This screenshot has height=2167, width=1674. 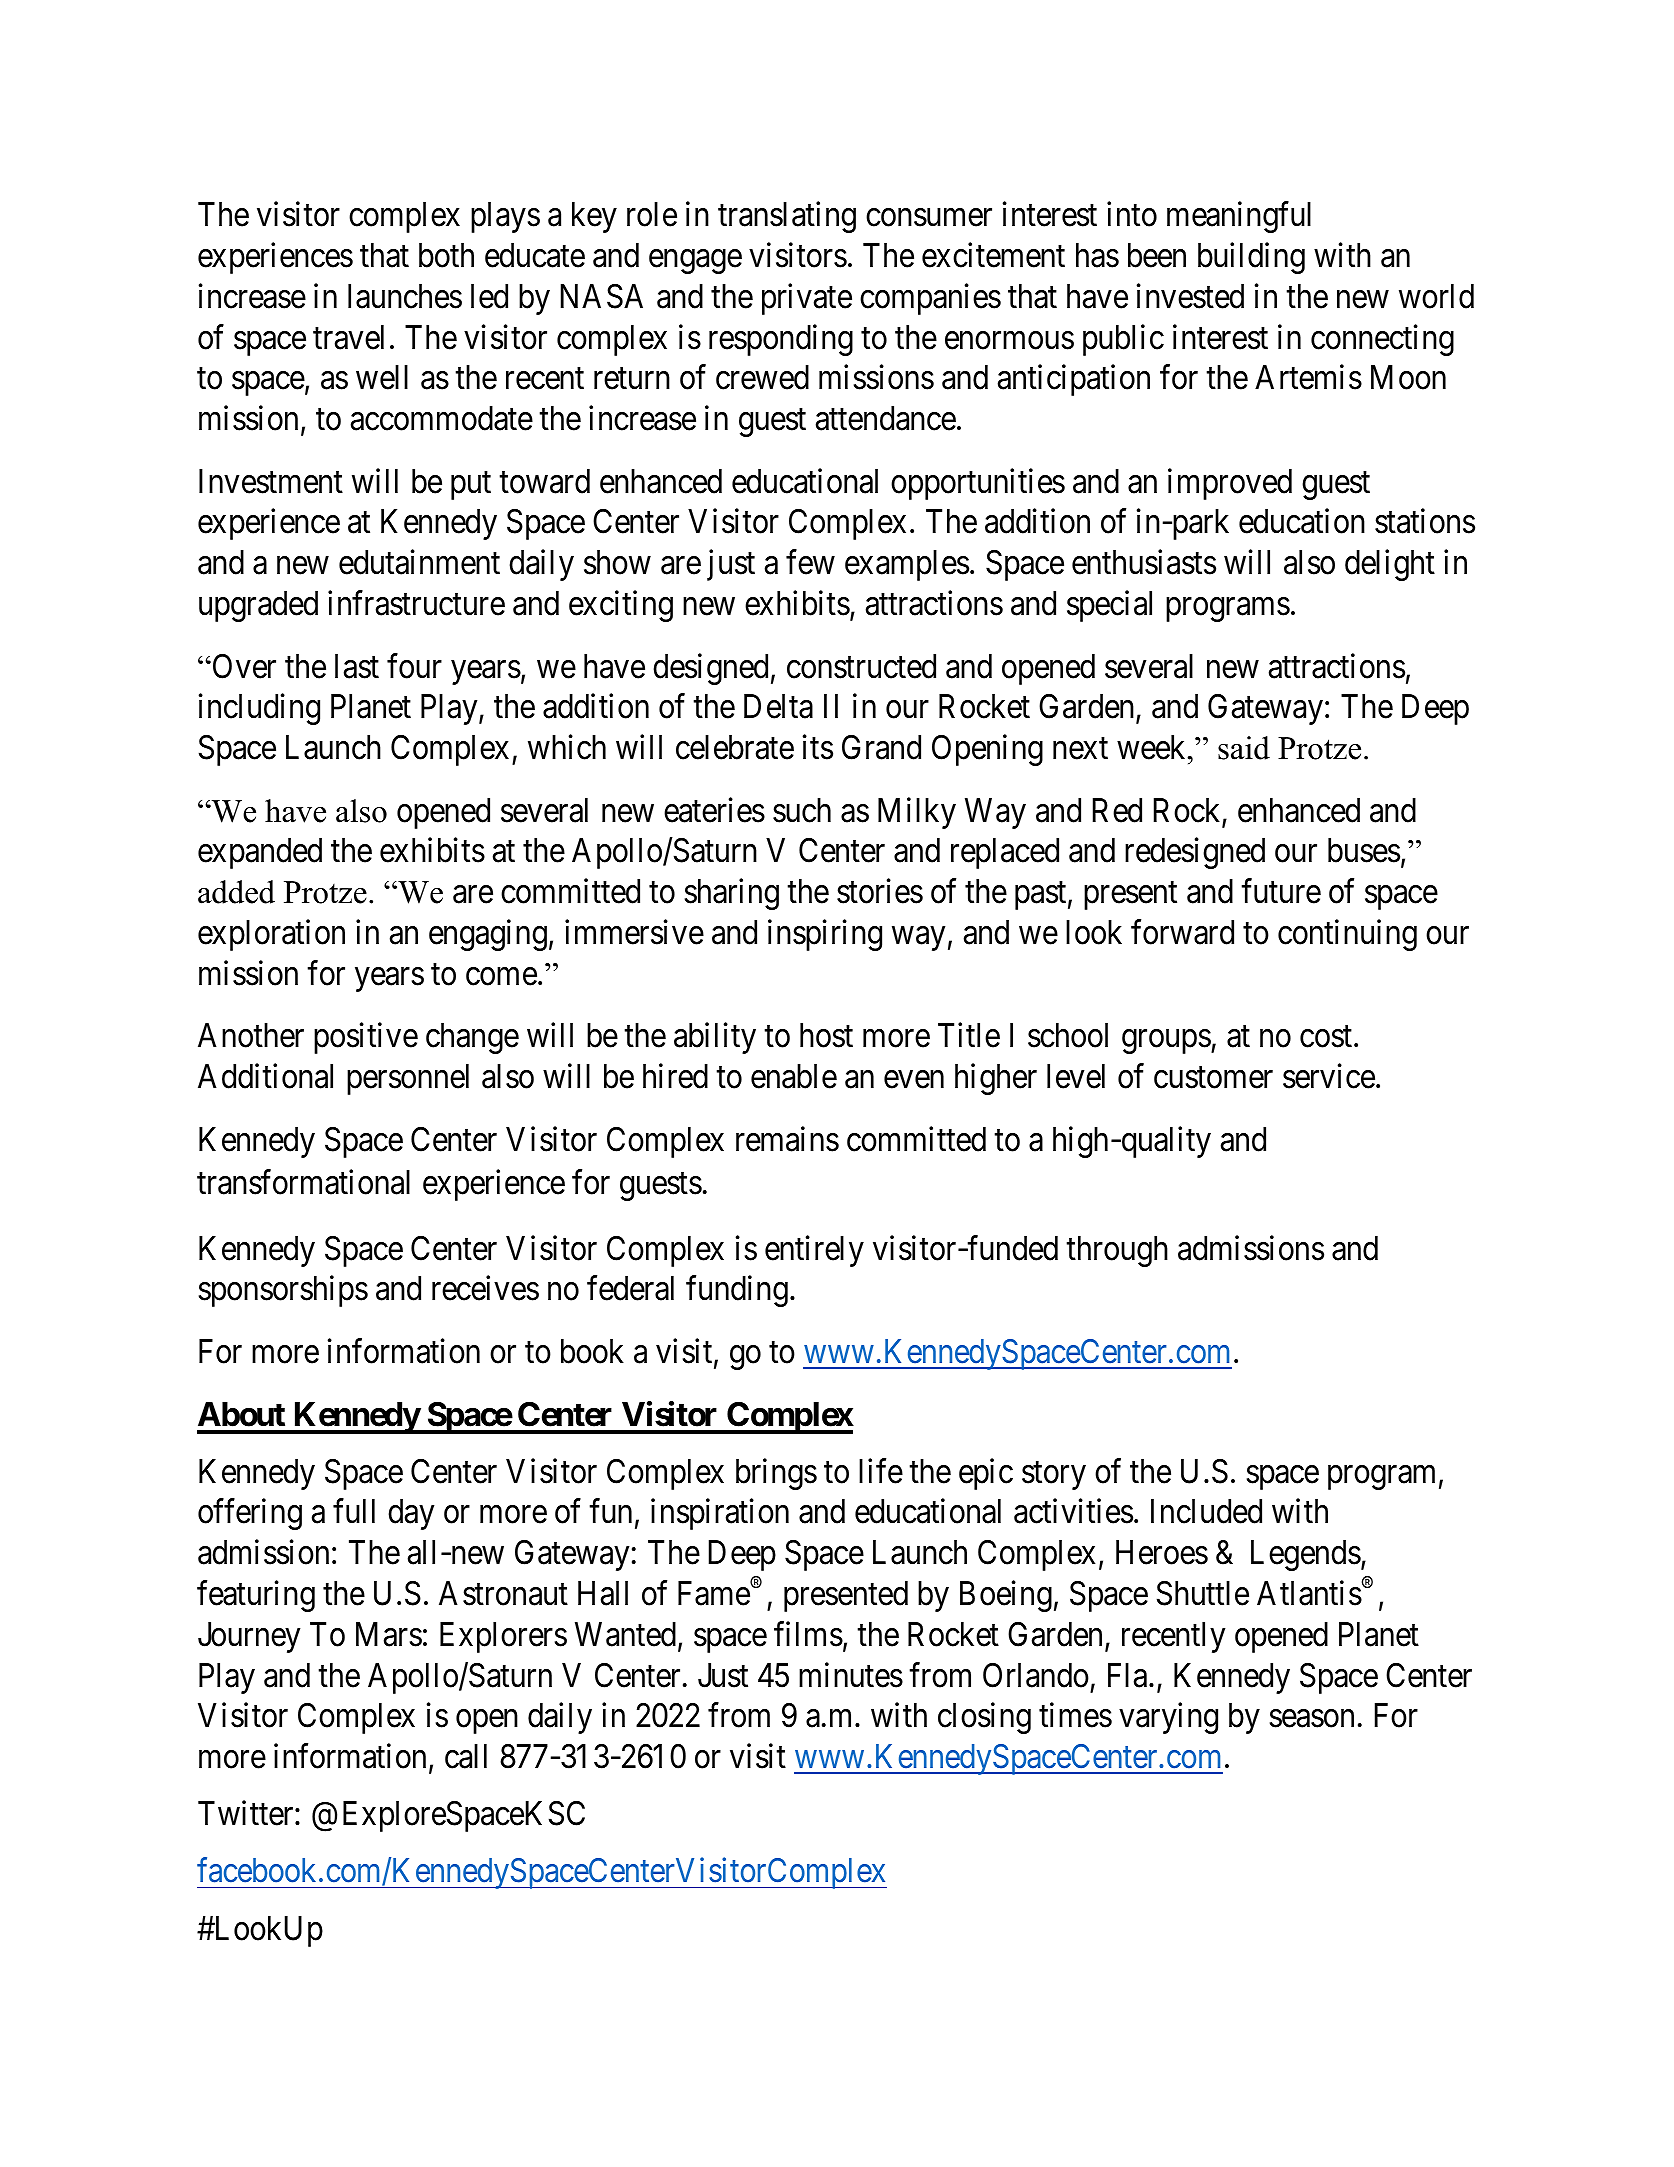 I want to click on building, so click(x=1251, y=258).
